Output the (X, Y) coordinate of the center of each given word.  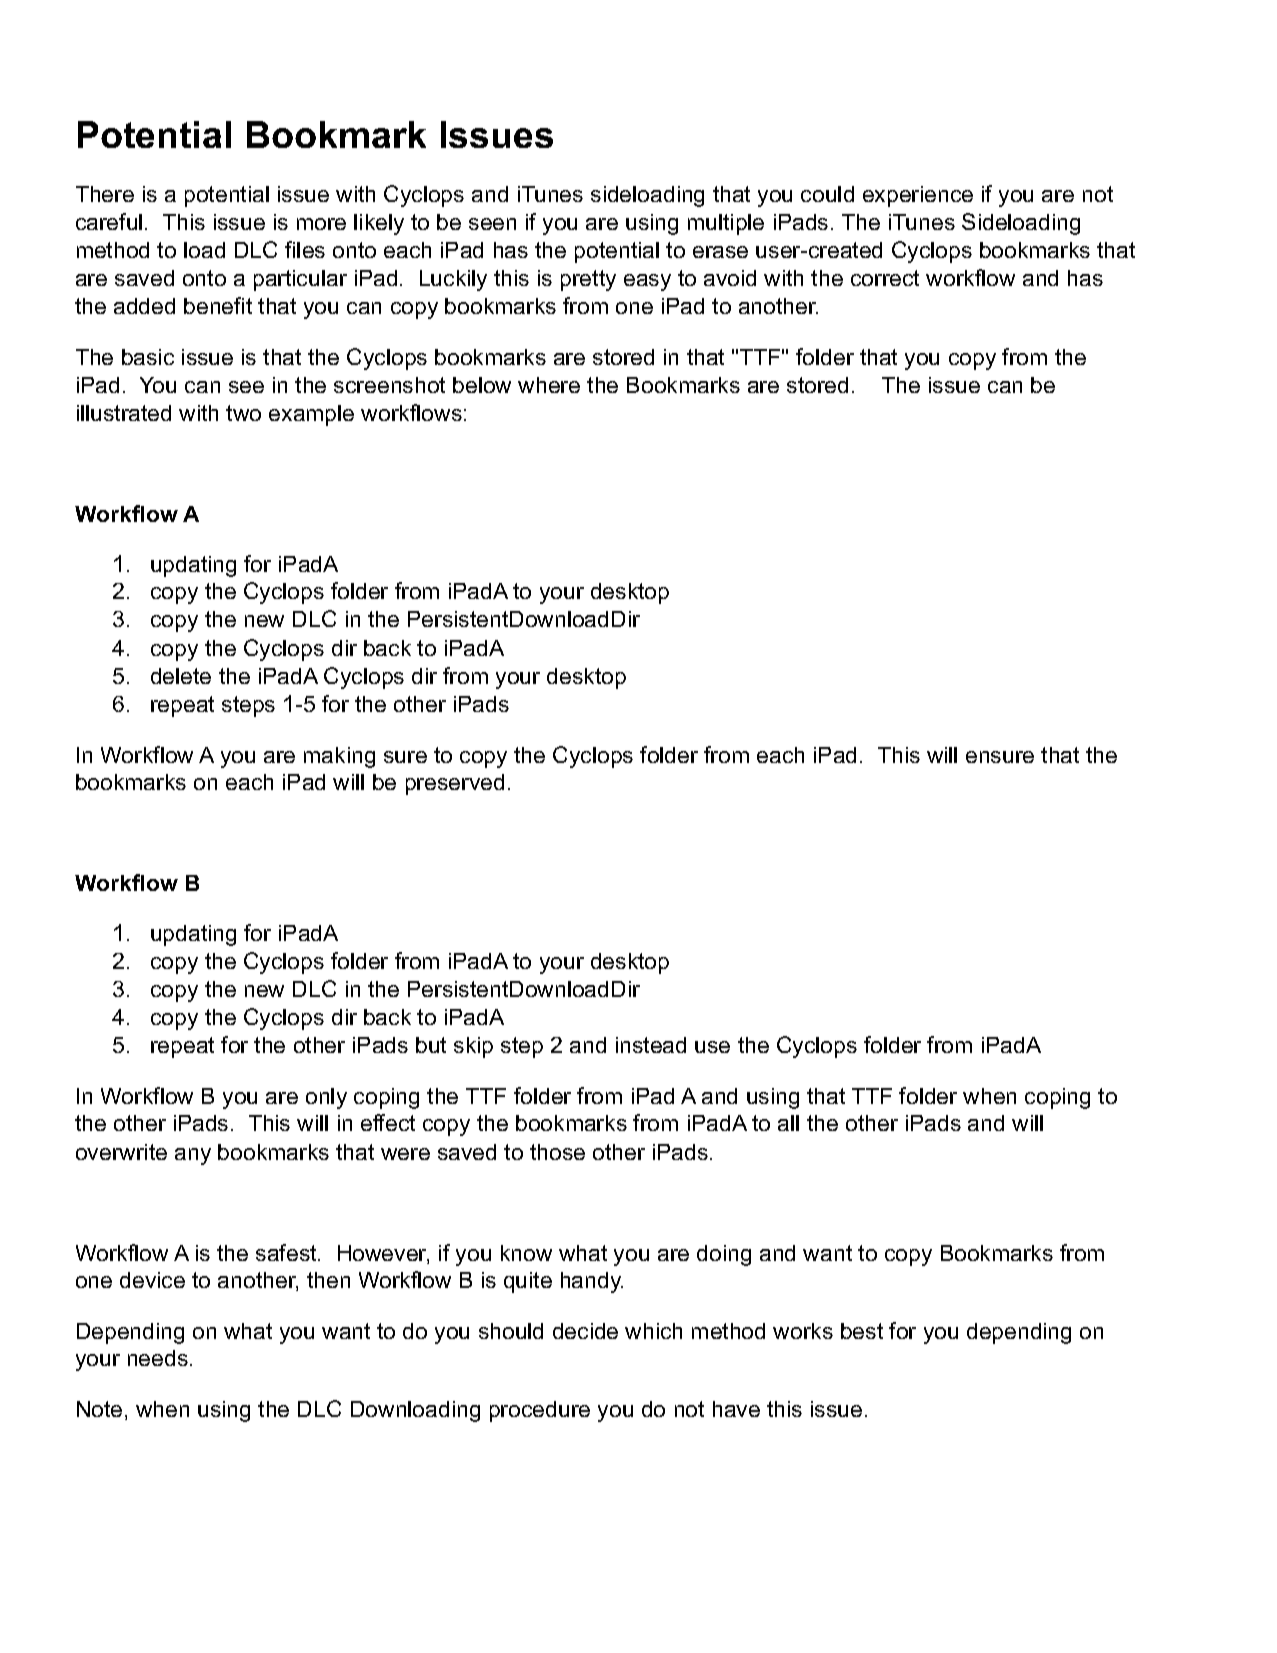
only (326, 1098)
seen (492, 224)
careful (109, 221)
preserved (455, 784)
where (549, 385)
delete (181, 676)
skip (473, 1047)
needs (158, 1358)
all (788, 1123)
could (827, 194)
